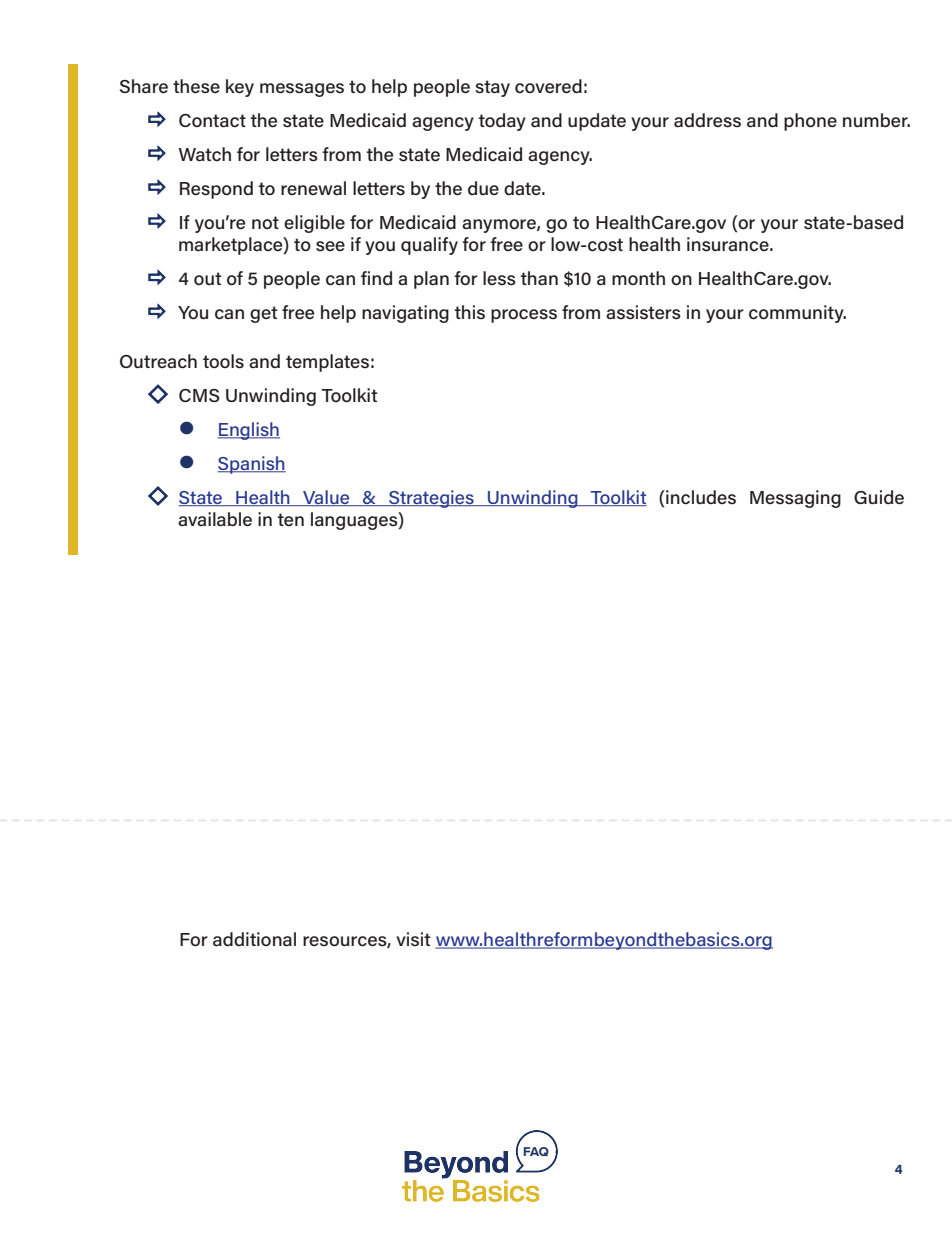 The width and height of the image is (952, 1233). I want to click on Messaging, so click(795, 499).
